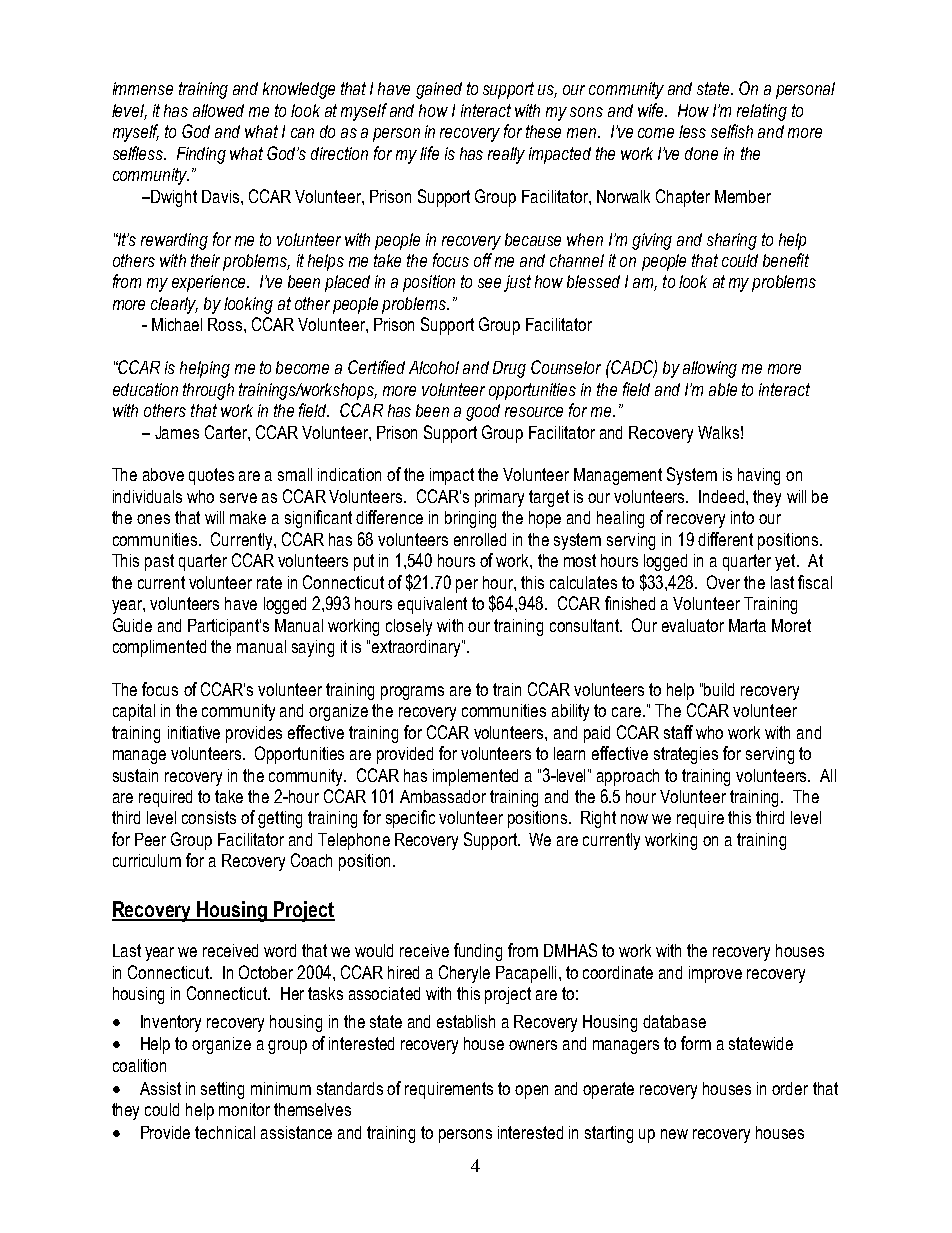  What do you see at coordinates (159, 648) in the screenshot?
I see `complimented` at bounding box center [159, 648].
